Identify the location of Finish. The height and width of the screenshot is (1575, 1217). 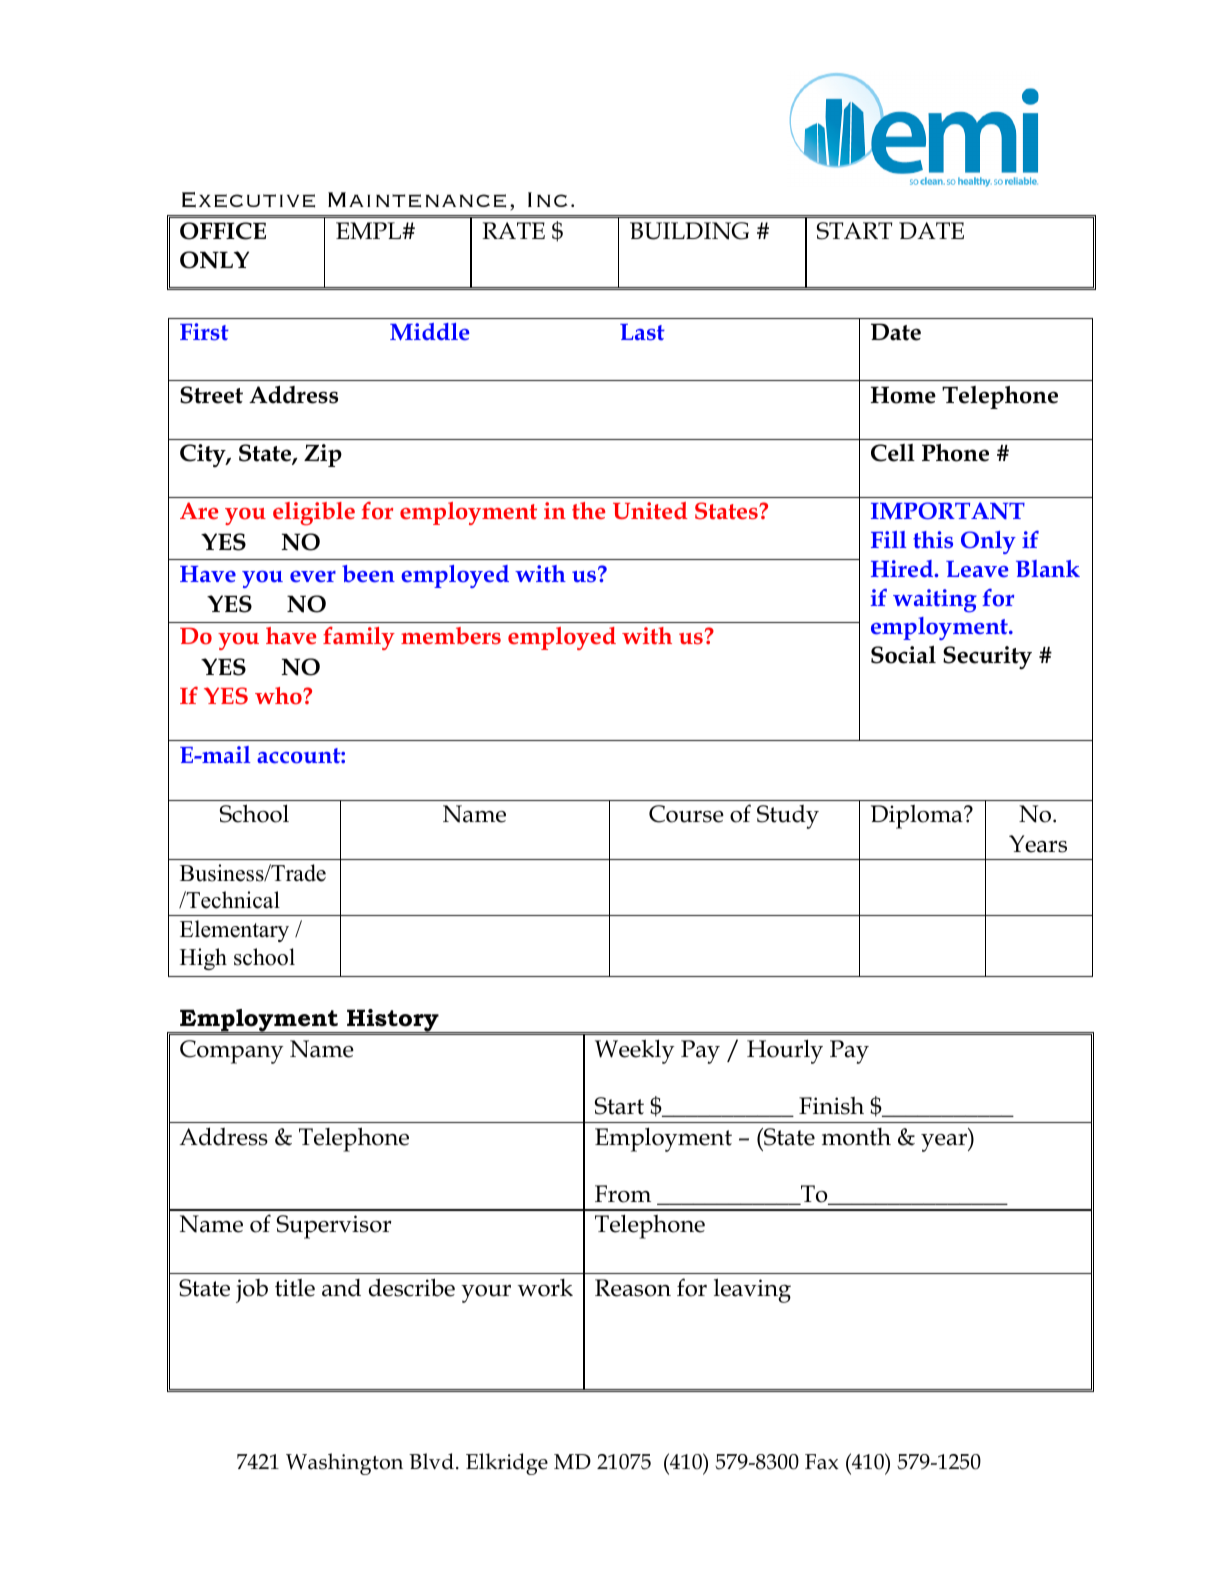
(831, 1106).
